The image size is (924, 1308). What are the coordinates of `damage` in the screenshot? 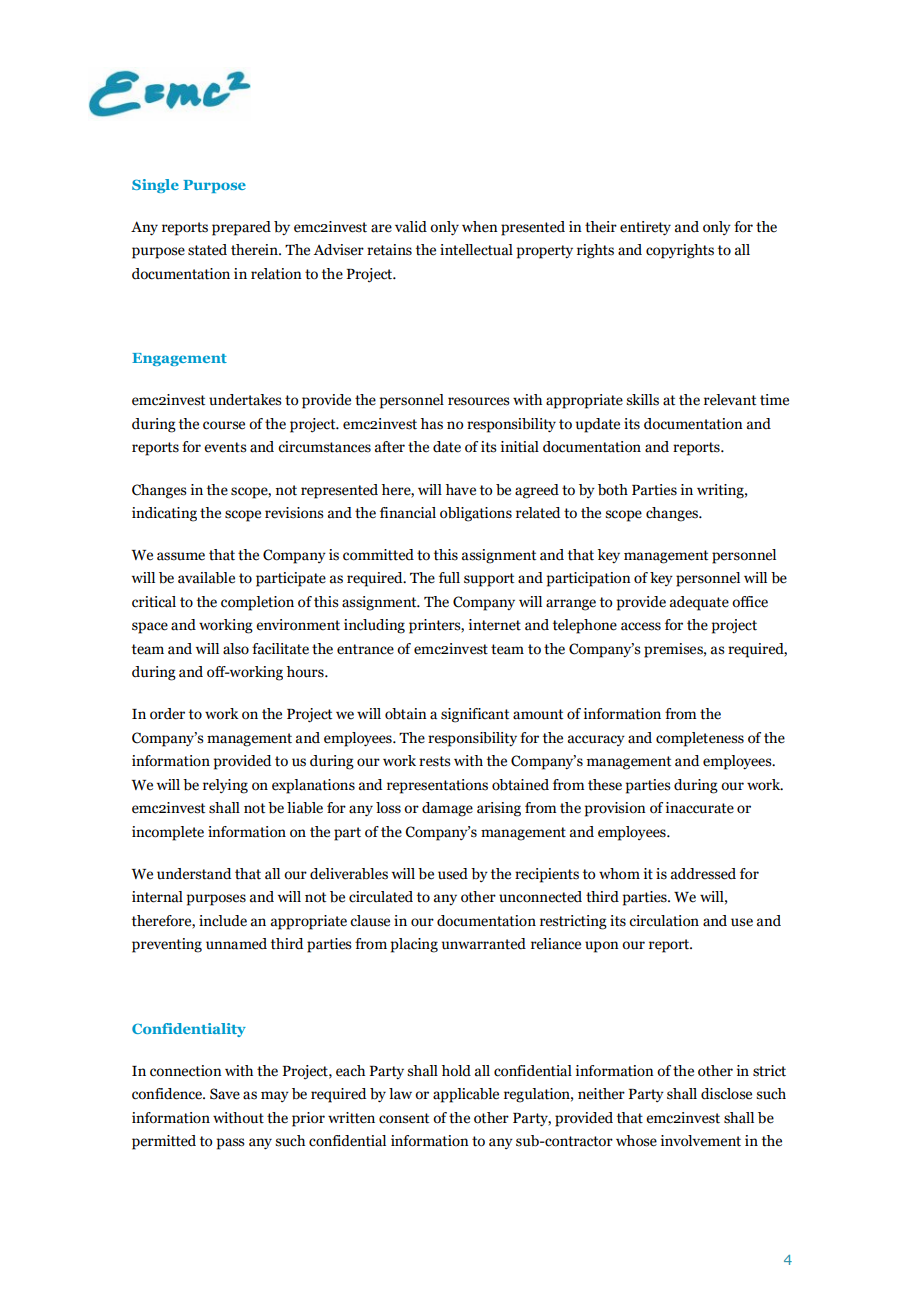 It's located at (447, 809).
